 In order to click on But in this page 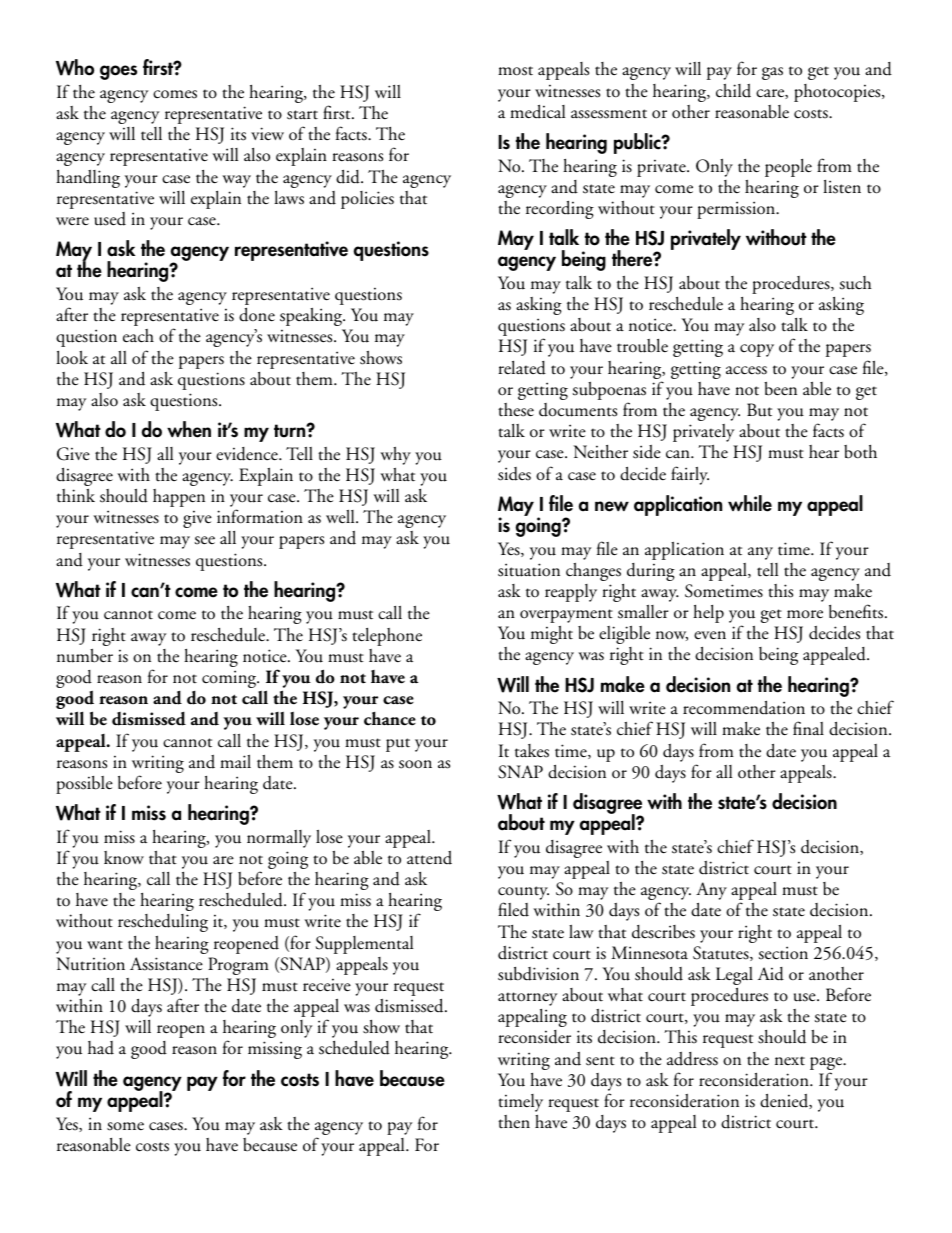, I will do `click(759, 410)`.
